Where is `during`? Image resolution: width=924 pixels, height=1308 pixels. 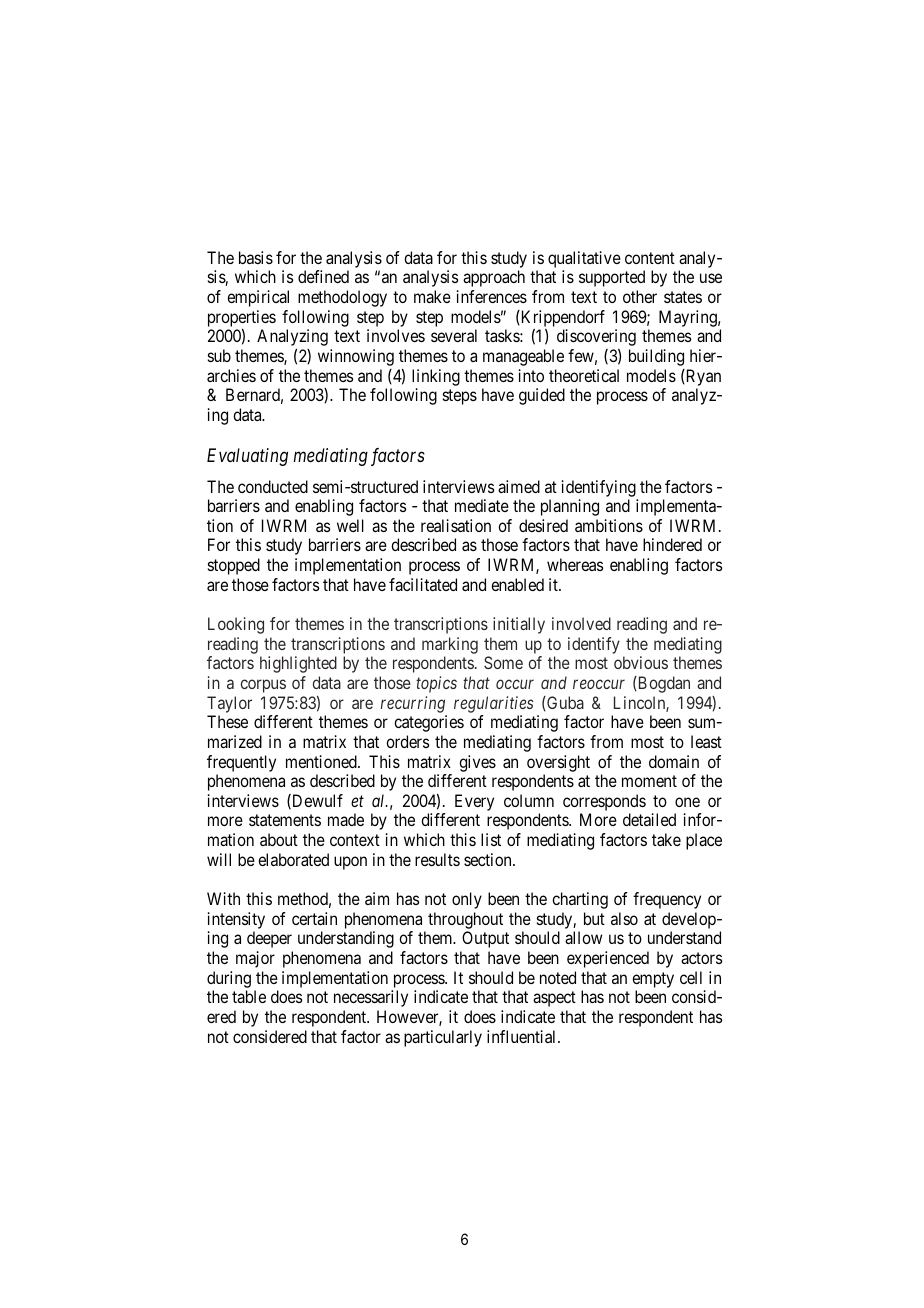
during is located at coordinates (229, 979).
